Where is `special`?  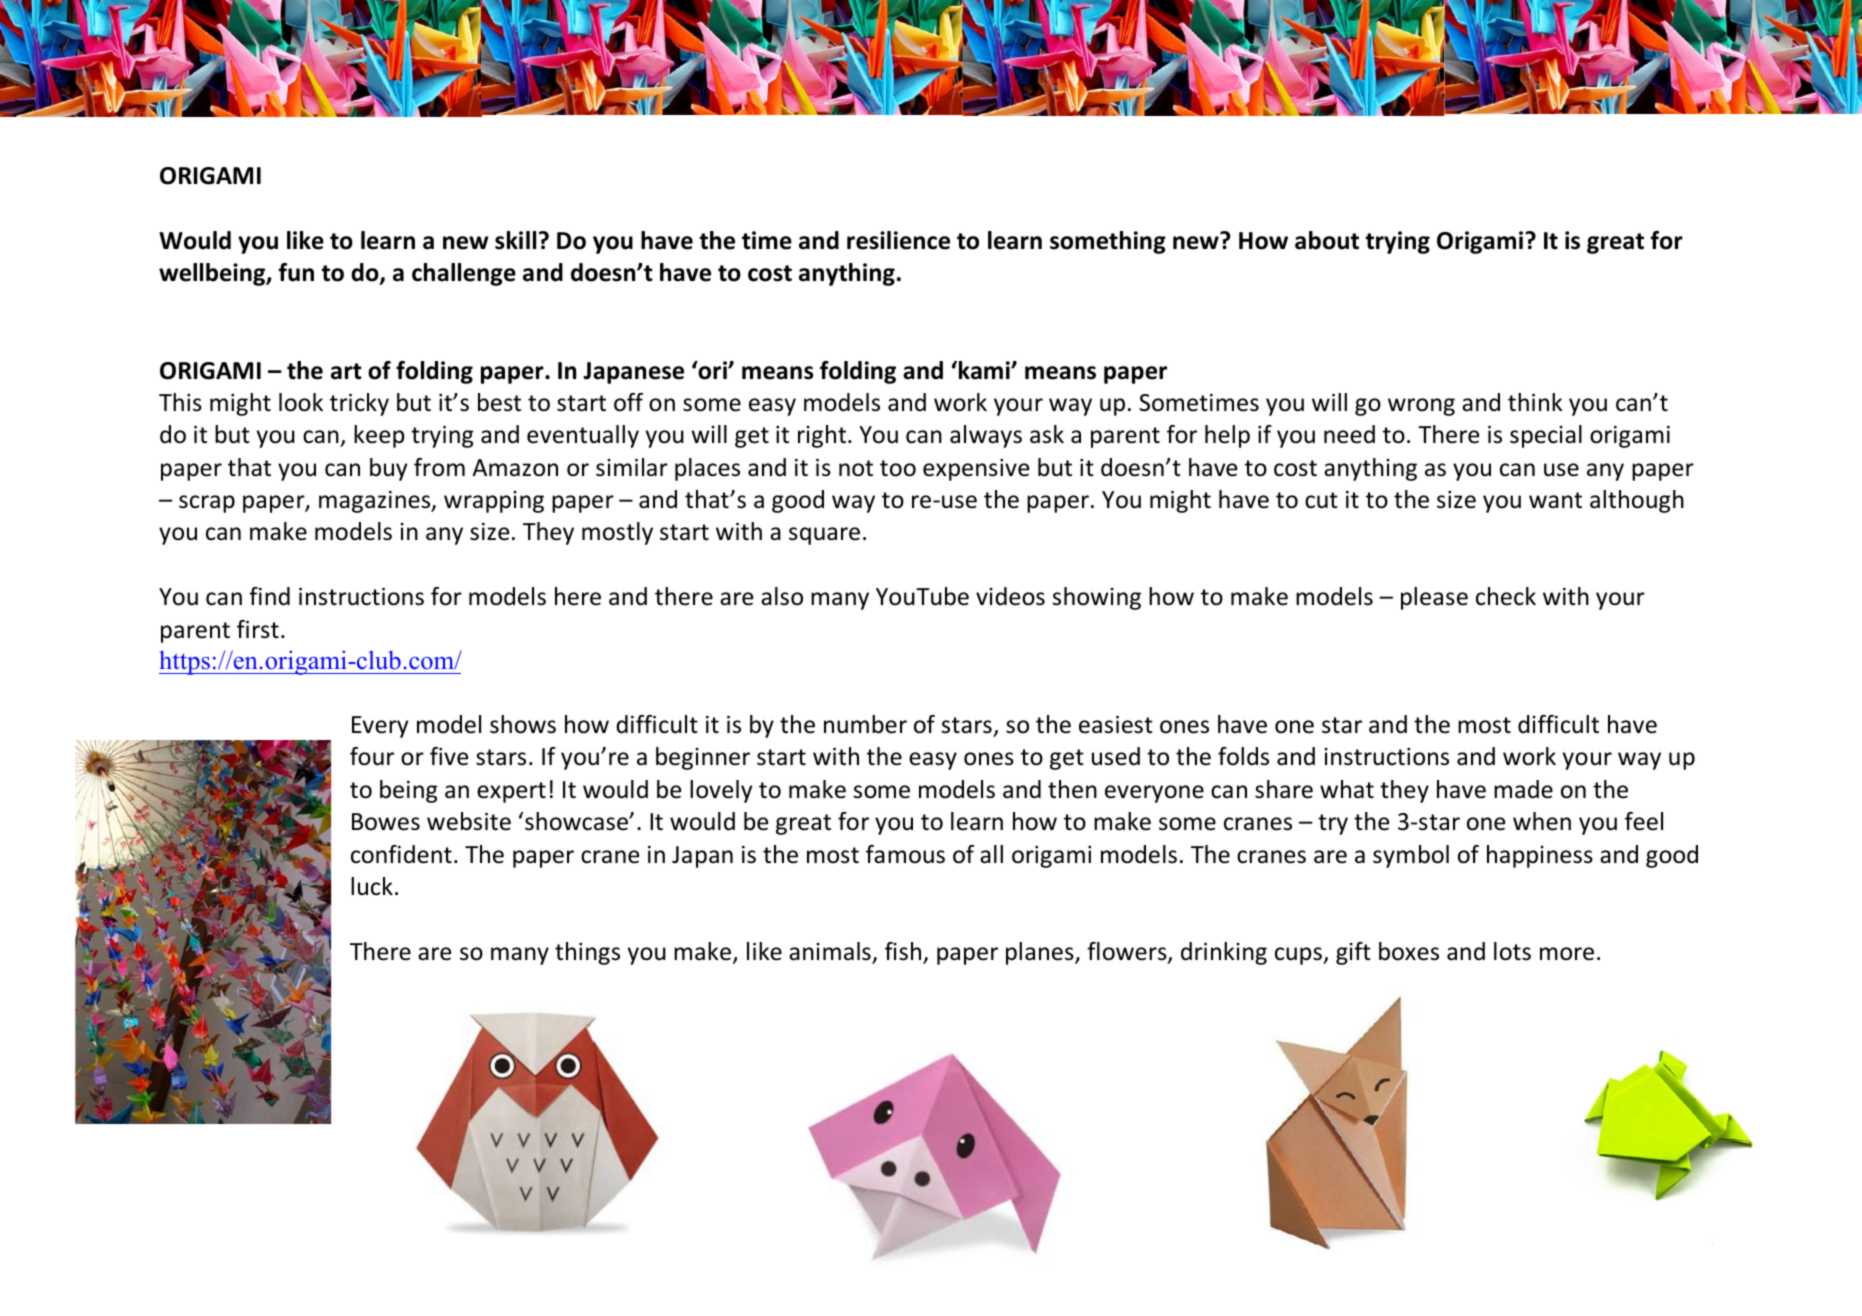 special is located at coordinates (1546, 436).
